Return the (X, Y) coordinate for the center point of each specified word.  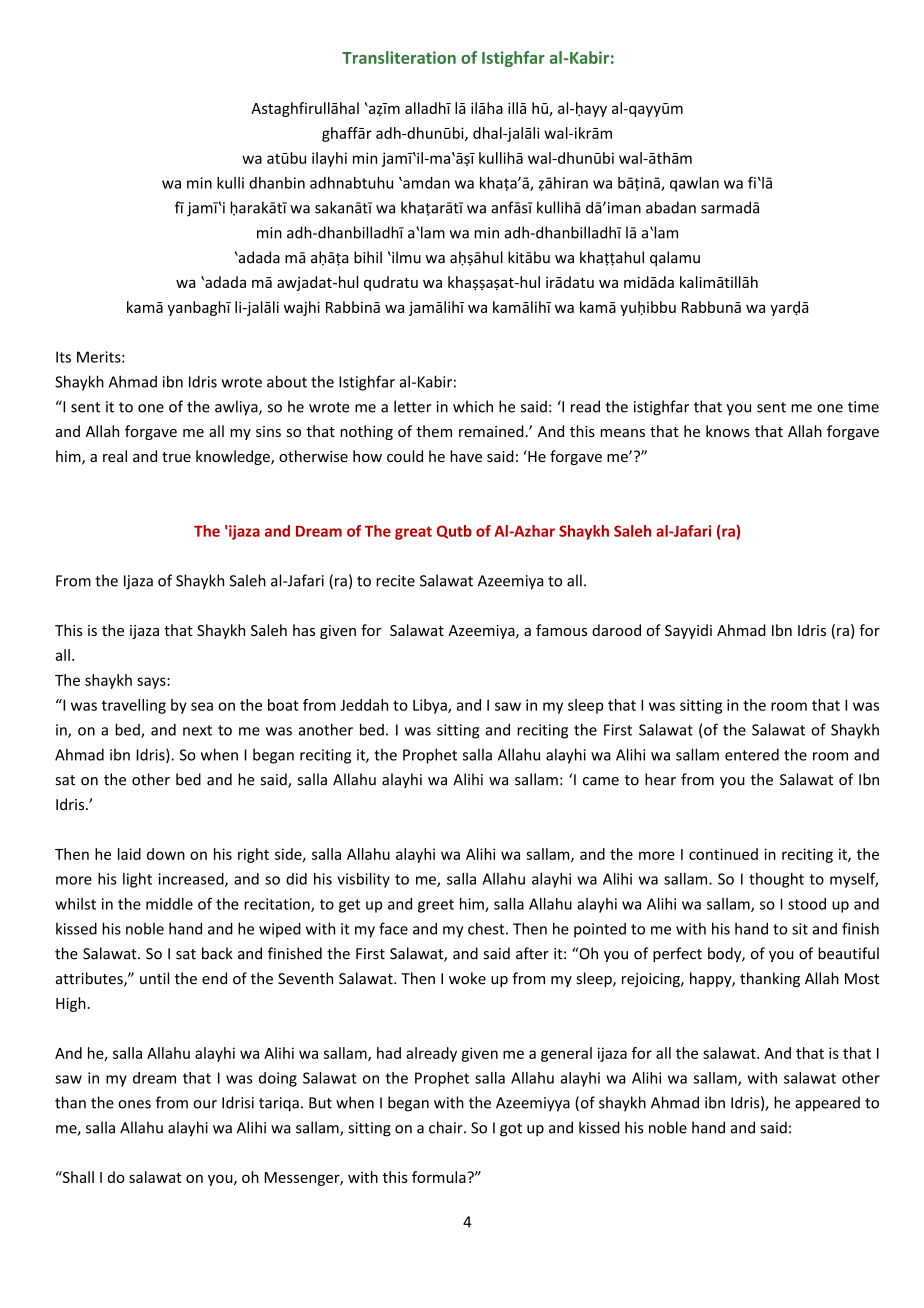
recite (395, 581)
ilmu (405, 257)
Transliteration (399, 57)
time (863, 407)
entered (752, 754)
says (152, 683)
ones (134, 1104)
